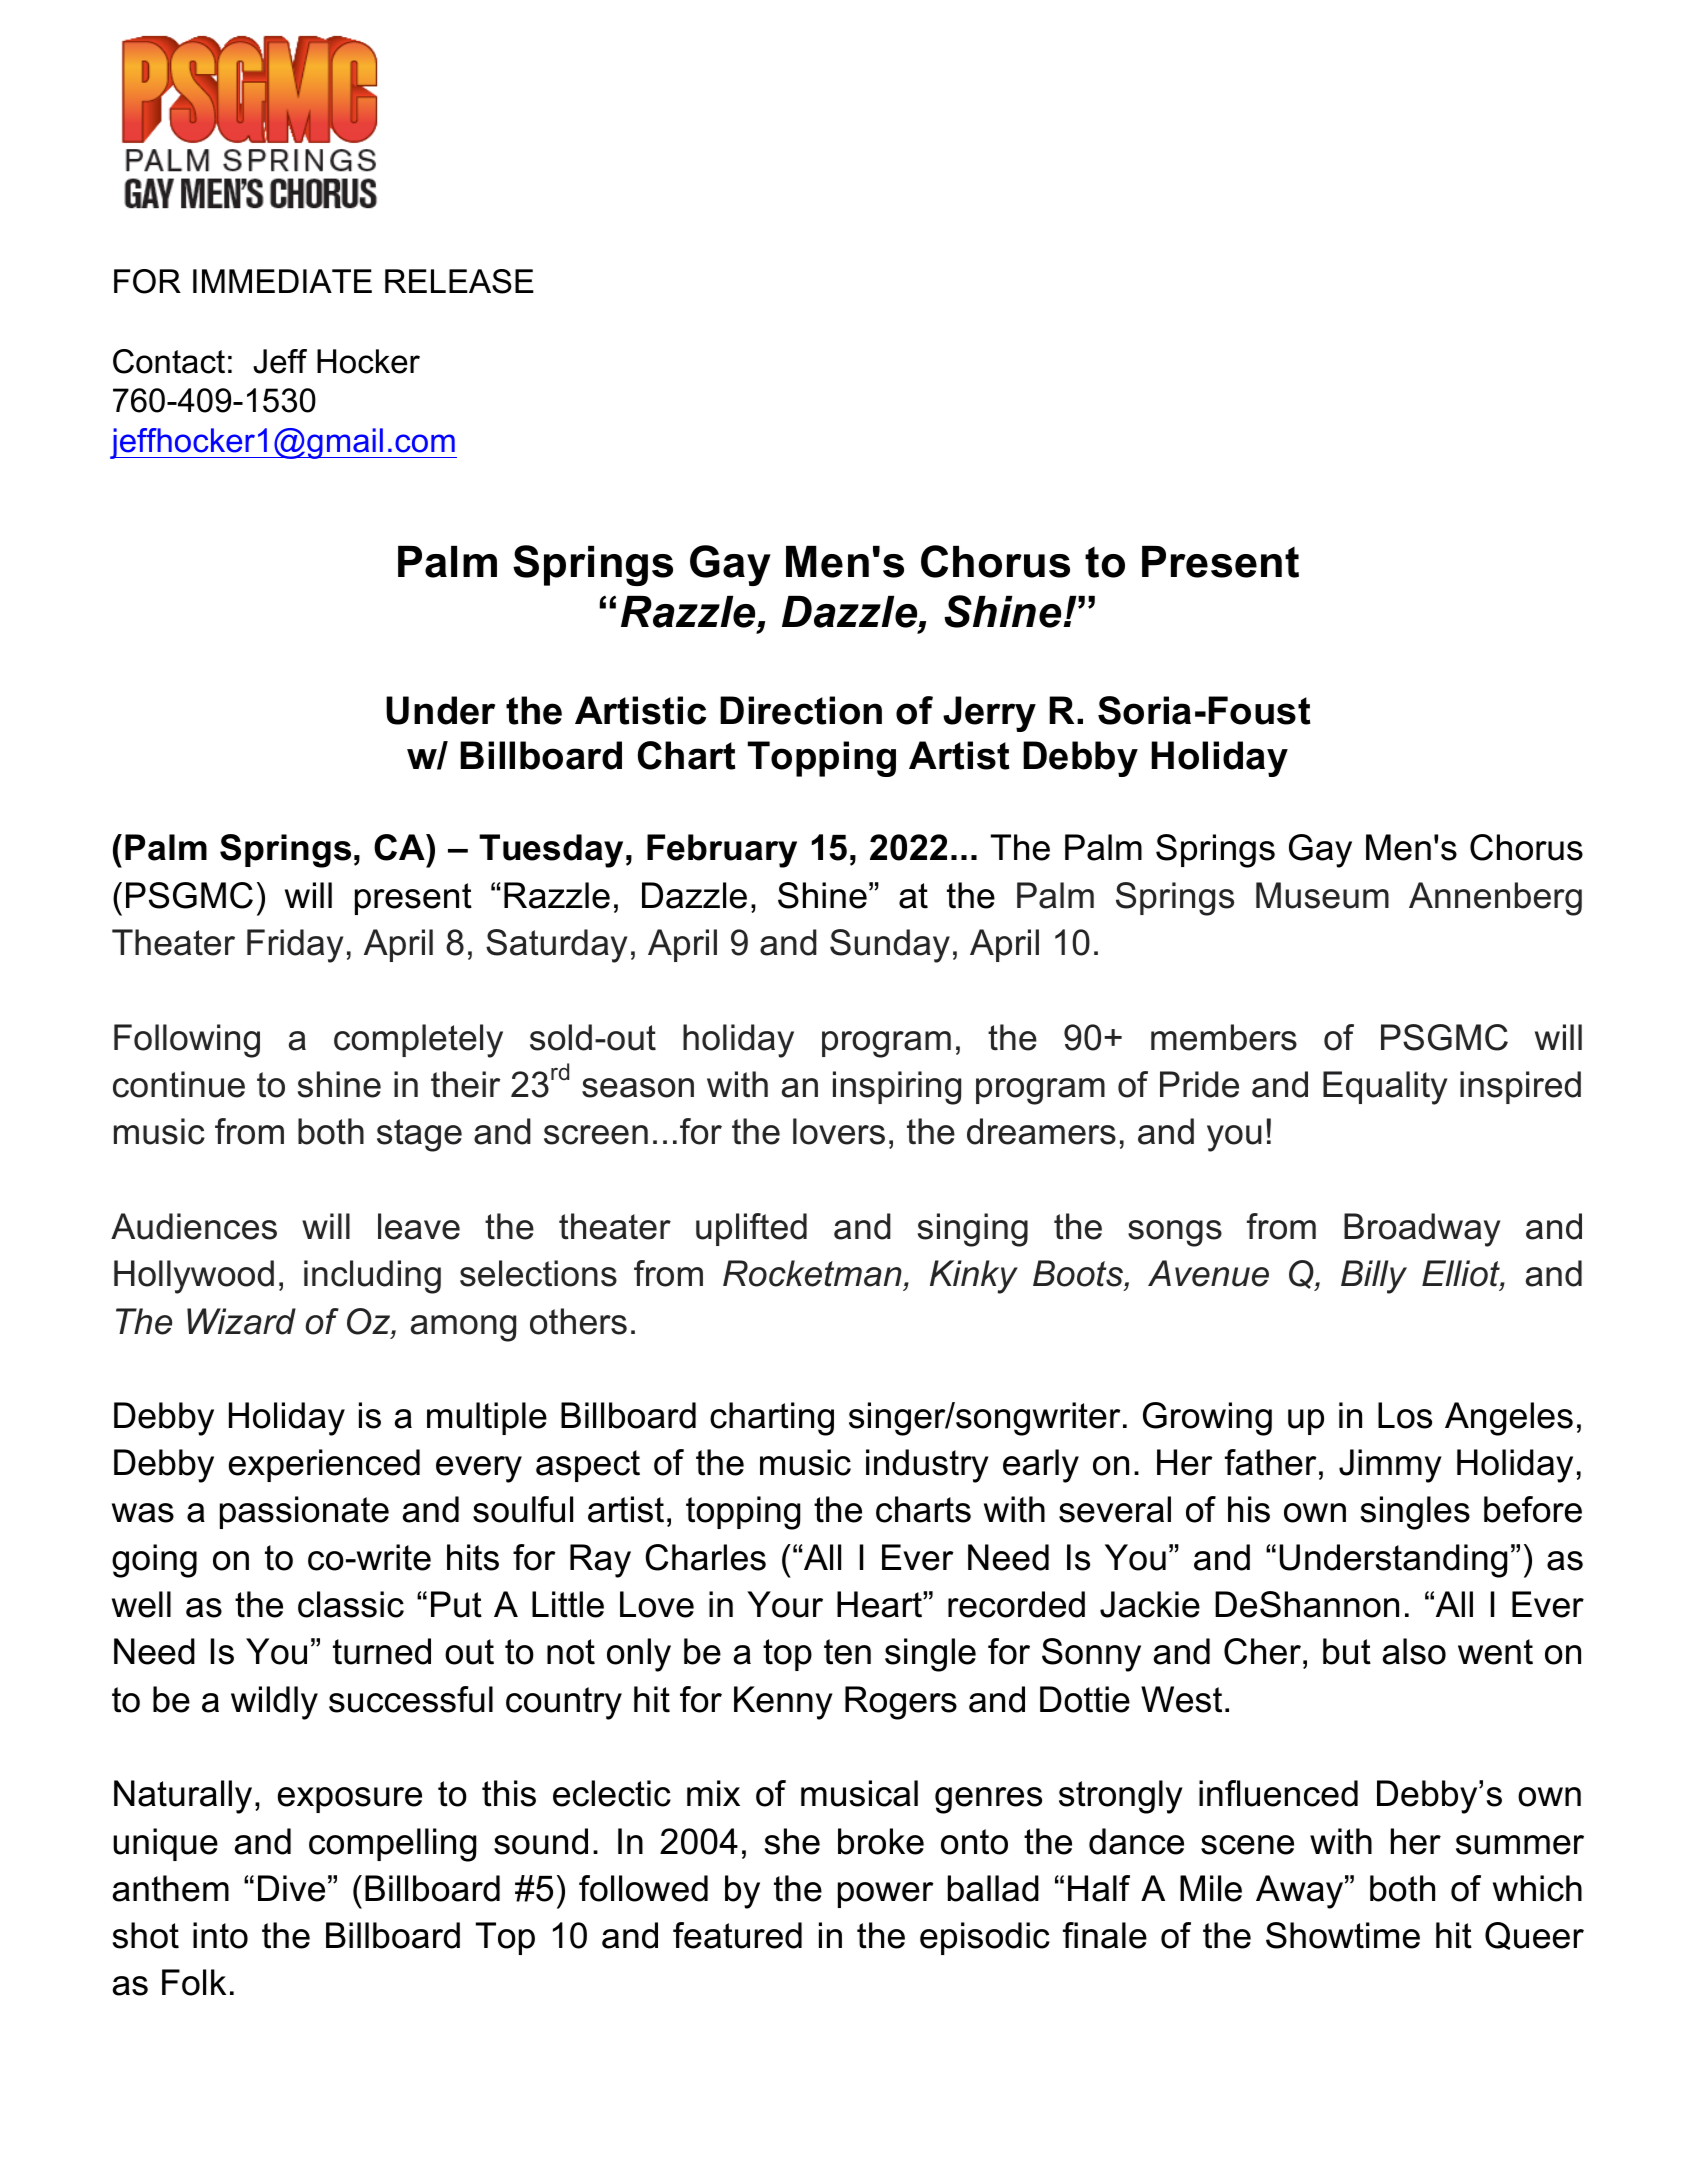 The width and height of the document is (1683, 2178). I want to click on Tuesday, so click(551, 851).
